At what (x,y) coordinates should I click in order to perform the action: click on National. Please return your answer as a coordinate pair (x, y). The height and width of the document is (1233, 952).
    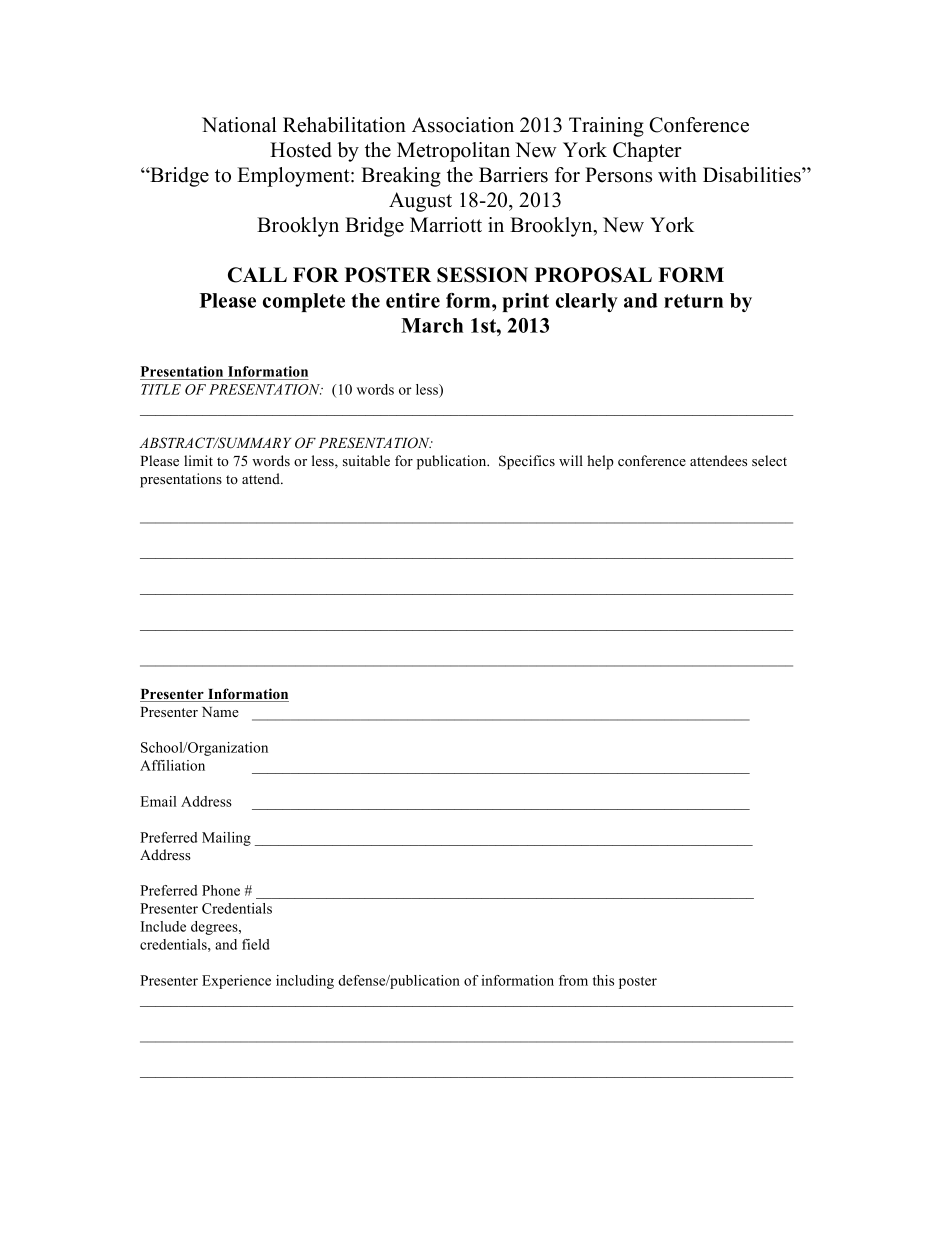
    Looking at the image, I should click on (239, 125).
